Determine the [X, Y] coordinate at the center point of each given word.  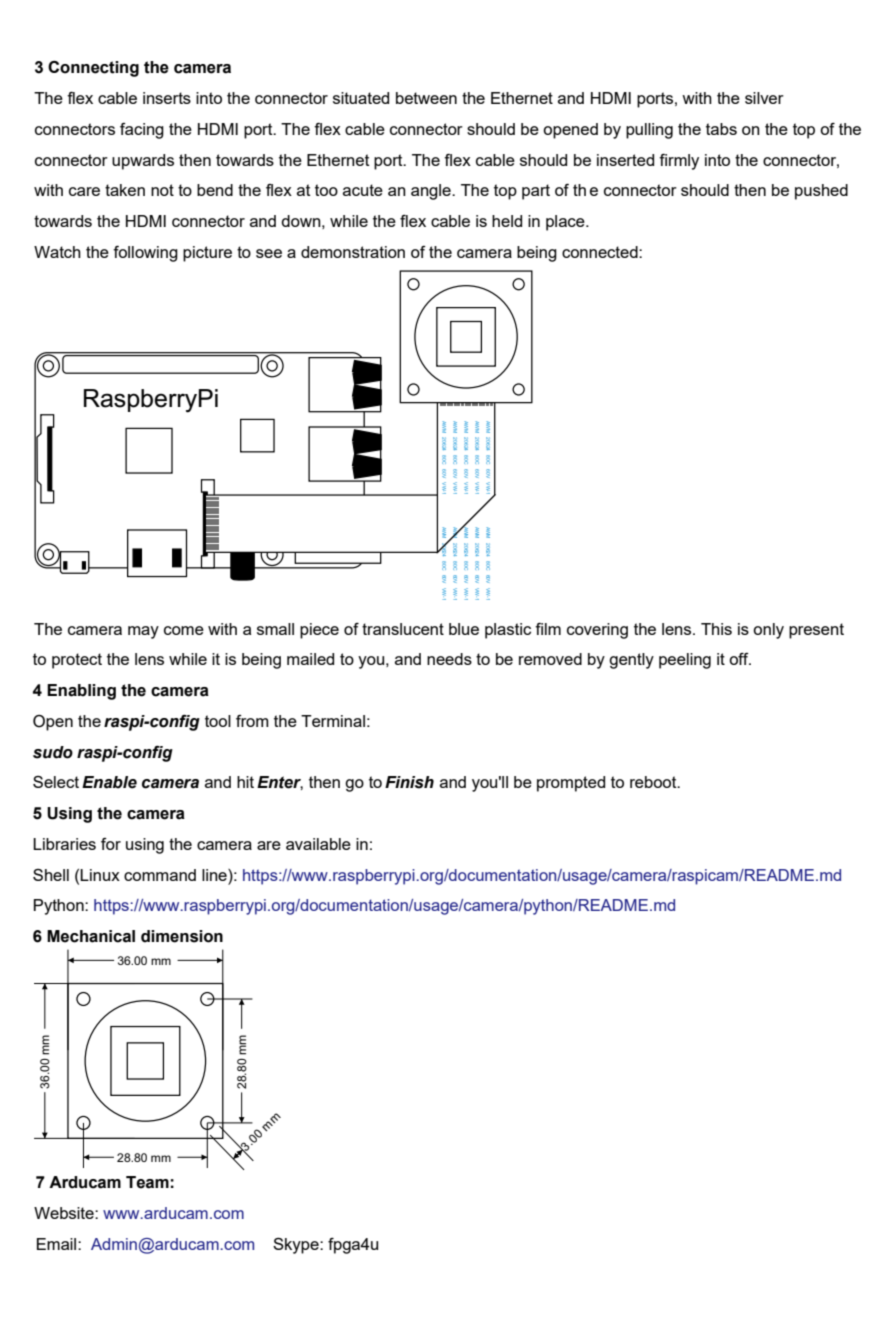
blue [464, 629]
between [426, 98]
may [143, 632]
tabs [721, 129]
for [111, 844]
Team [147, 1182]
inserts [167, 98]
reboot [654, 782]
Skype [297, 1246]
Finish [409, 782]
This [716, 629]
